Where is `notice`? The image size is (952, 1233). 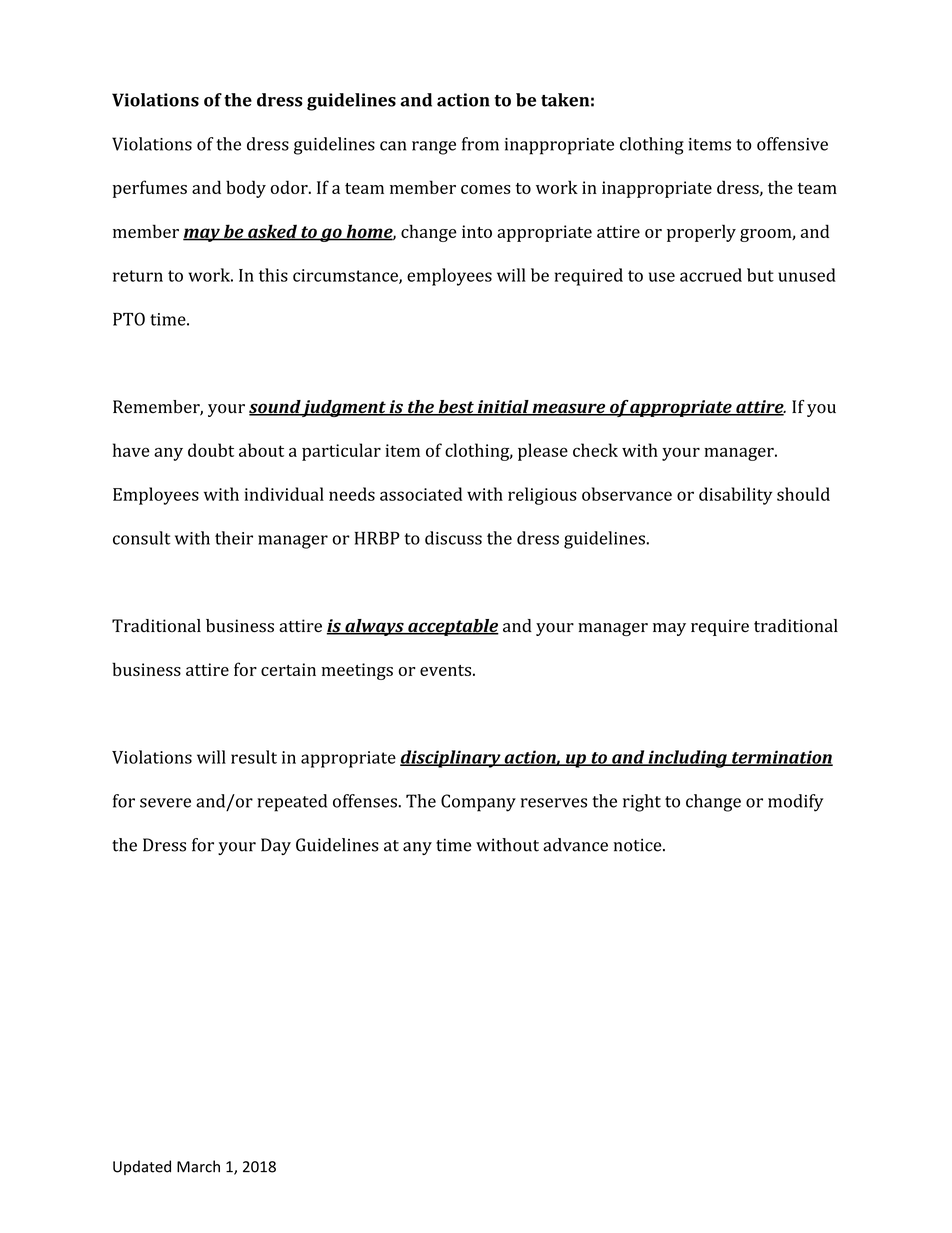 notice is located at coordinates (639, 845).
